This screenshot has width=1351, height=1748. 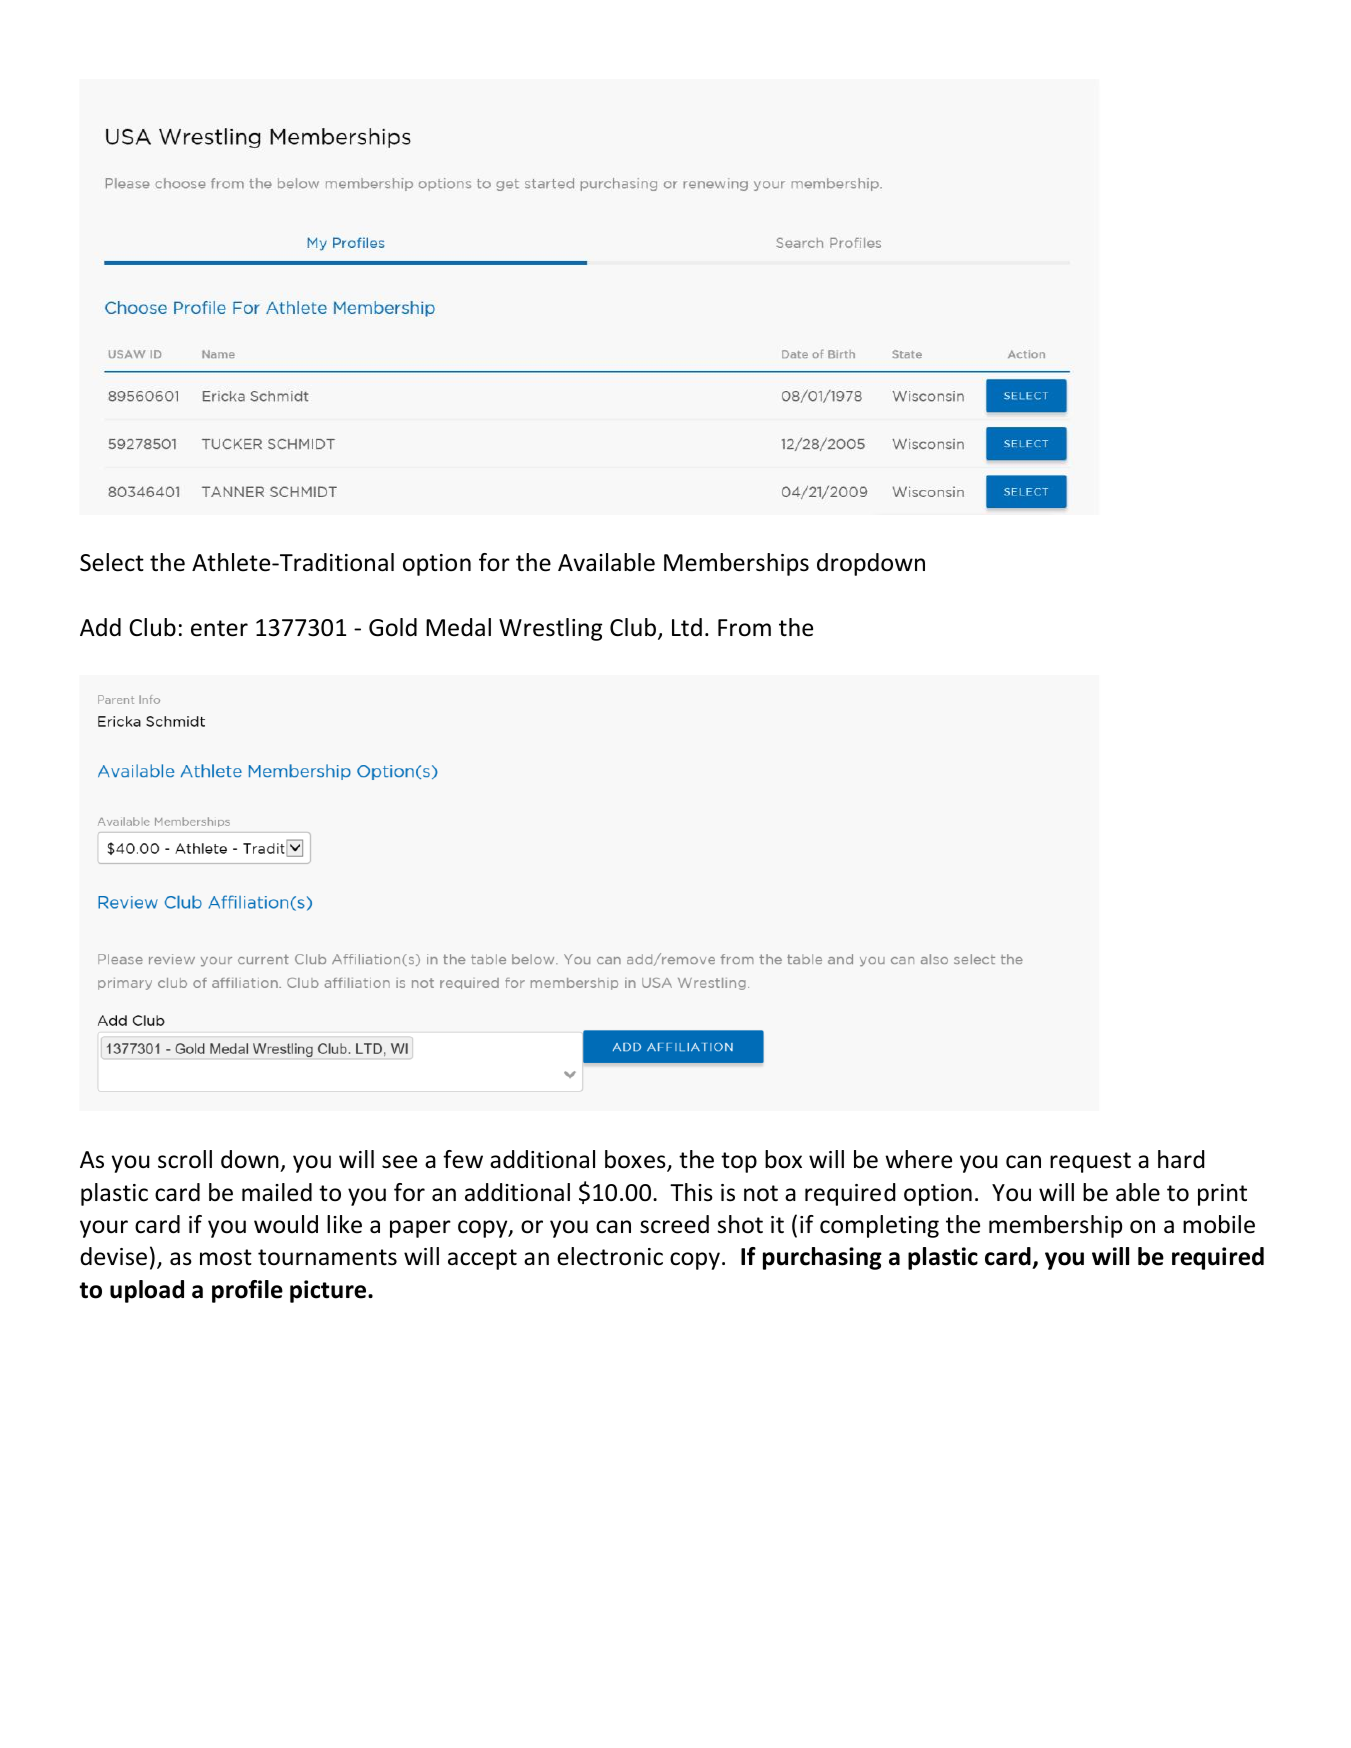 I want to click on Ltd, so click(x=687, y=627).
